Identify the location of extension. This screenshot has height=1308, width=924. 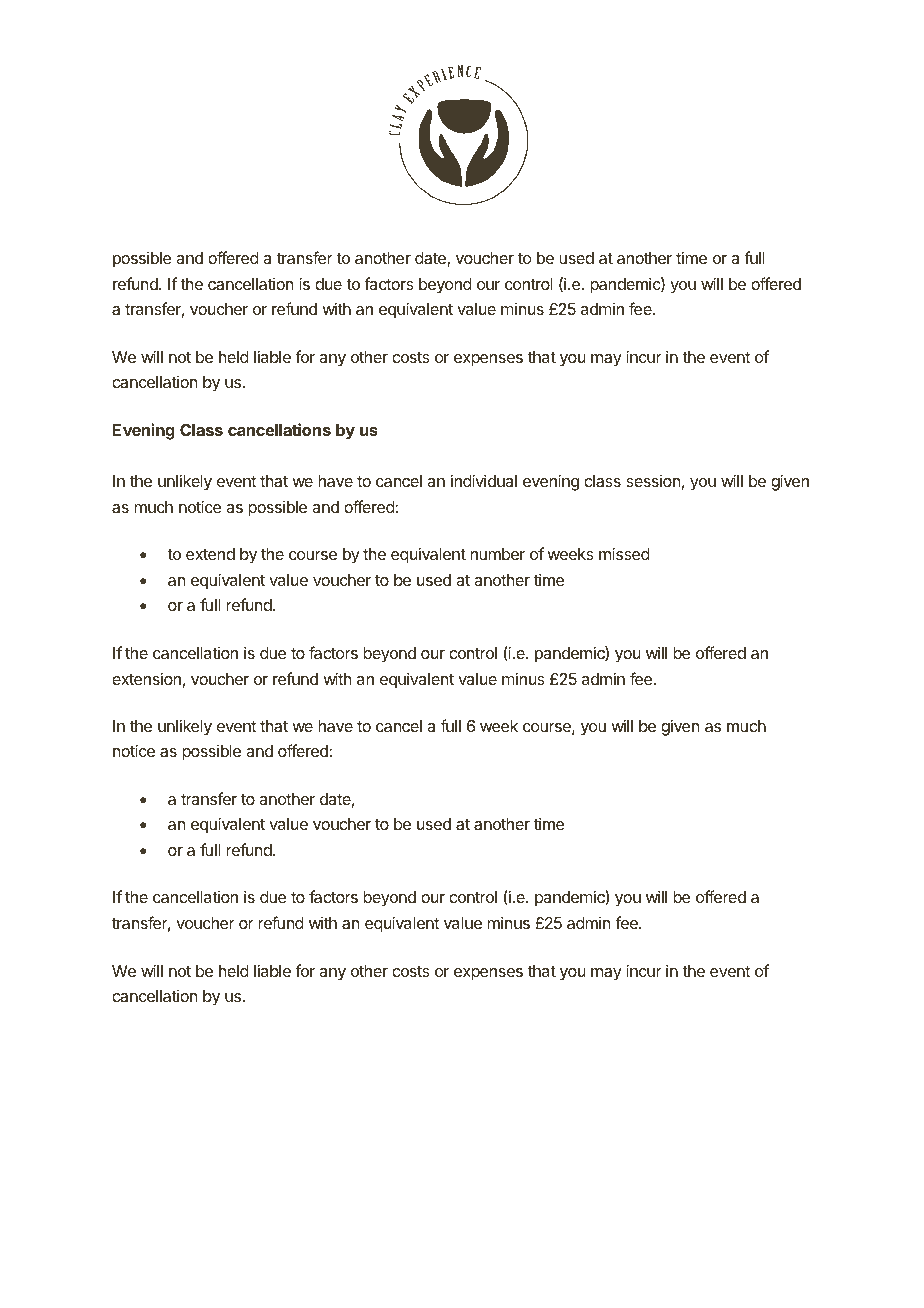
(146, 678).
